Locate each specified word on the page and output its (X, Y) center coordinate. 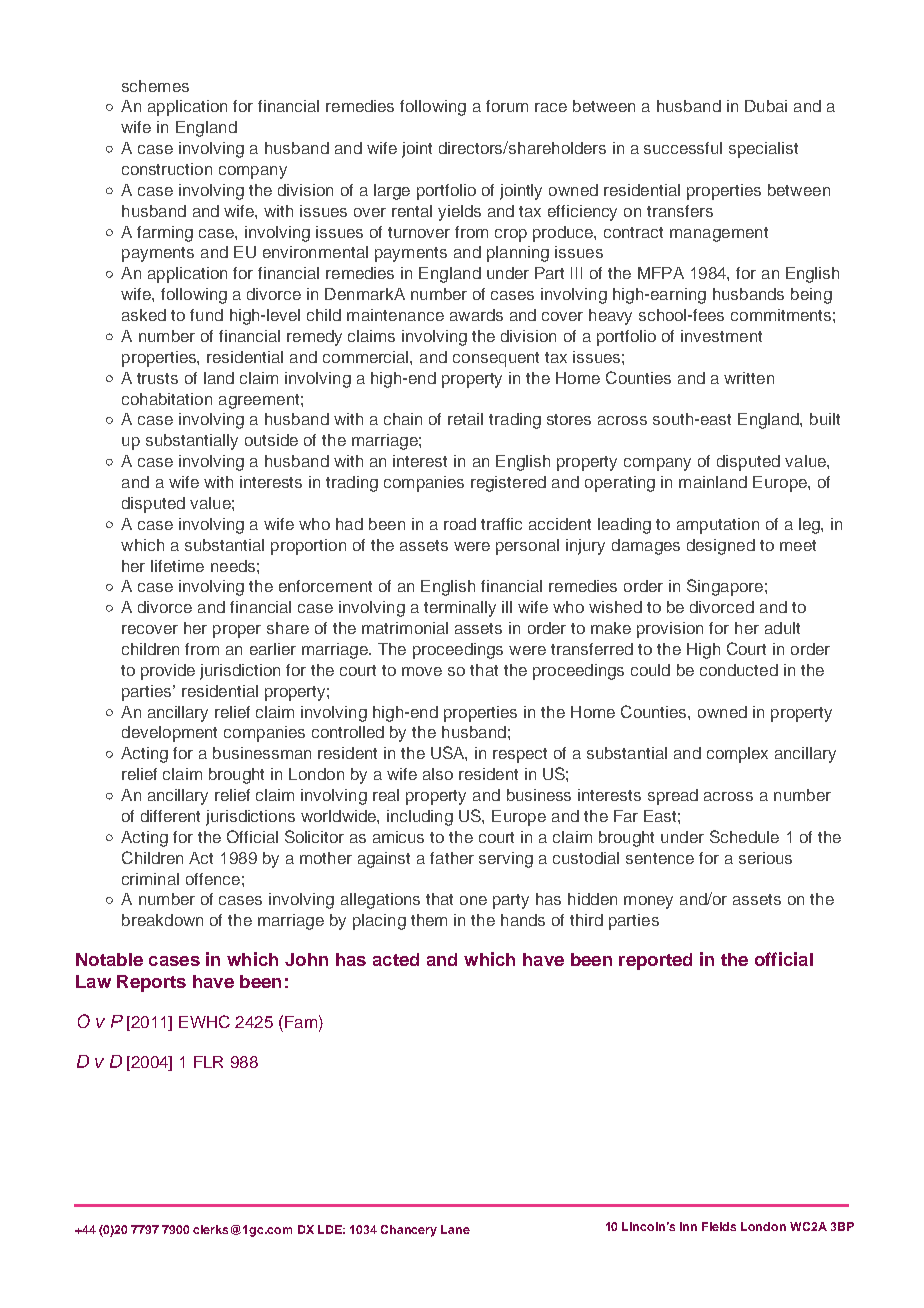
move (422, 671)
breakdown (162, 920)
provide (168, 672)
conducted (739, 670)
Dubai (766, 106)
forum (507, 106)
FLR (208, 1062)
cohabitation (167, 399)
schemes (155, 86)
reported (655, 961)
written (749, 378)
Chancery (409, 1231)
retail (465, 419)
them (429, 920)
